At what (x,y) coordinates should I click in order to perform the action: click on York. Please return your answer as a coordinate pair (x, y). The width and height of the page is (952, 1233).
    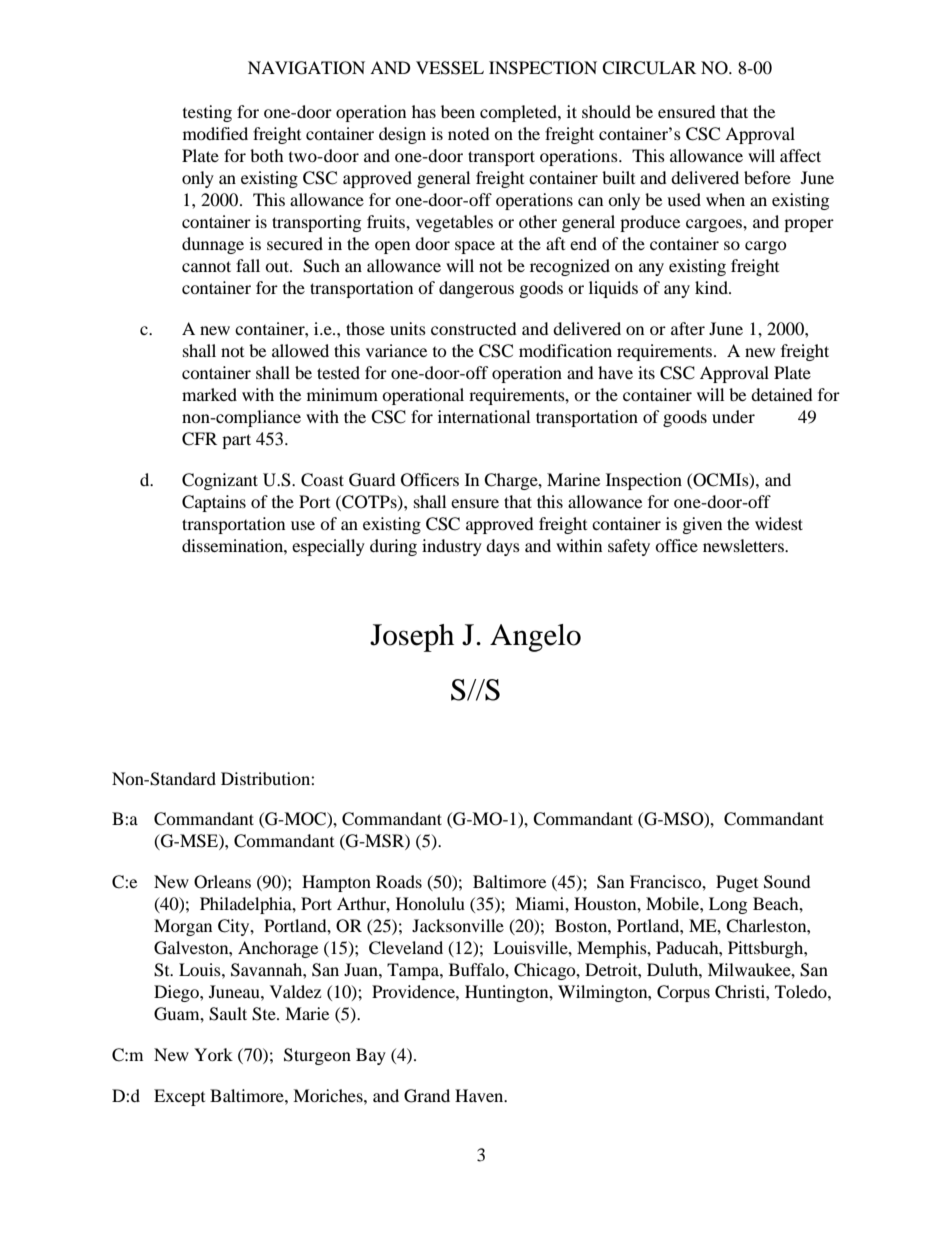
    Looking at the image, I should click on (213, 1054).
